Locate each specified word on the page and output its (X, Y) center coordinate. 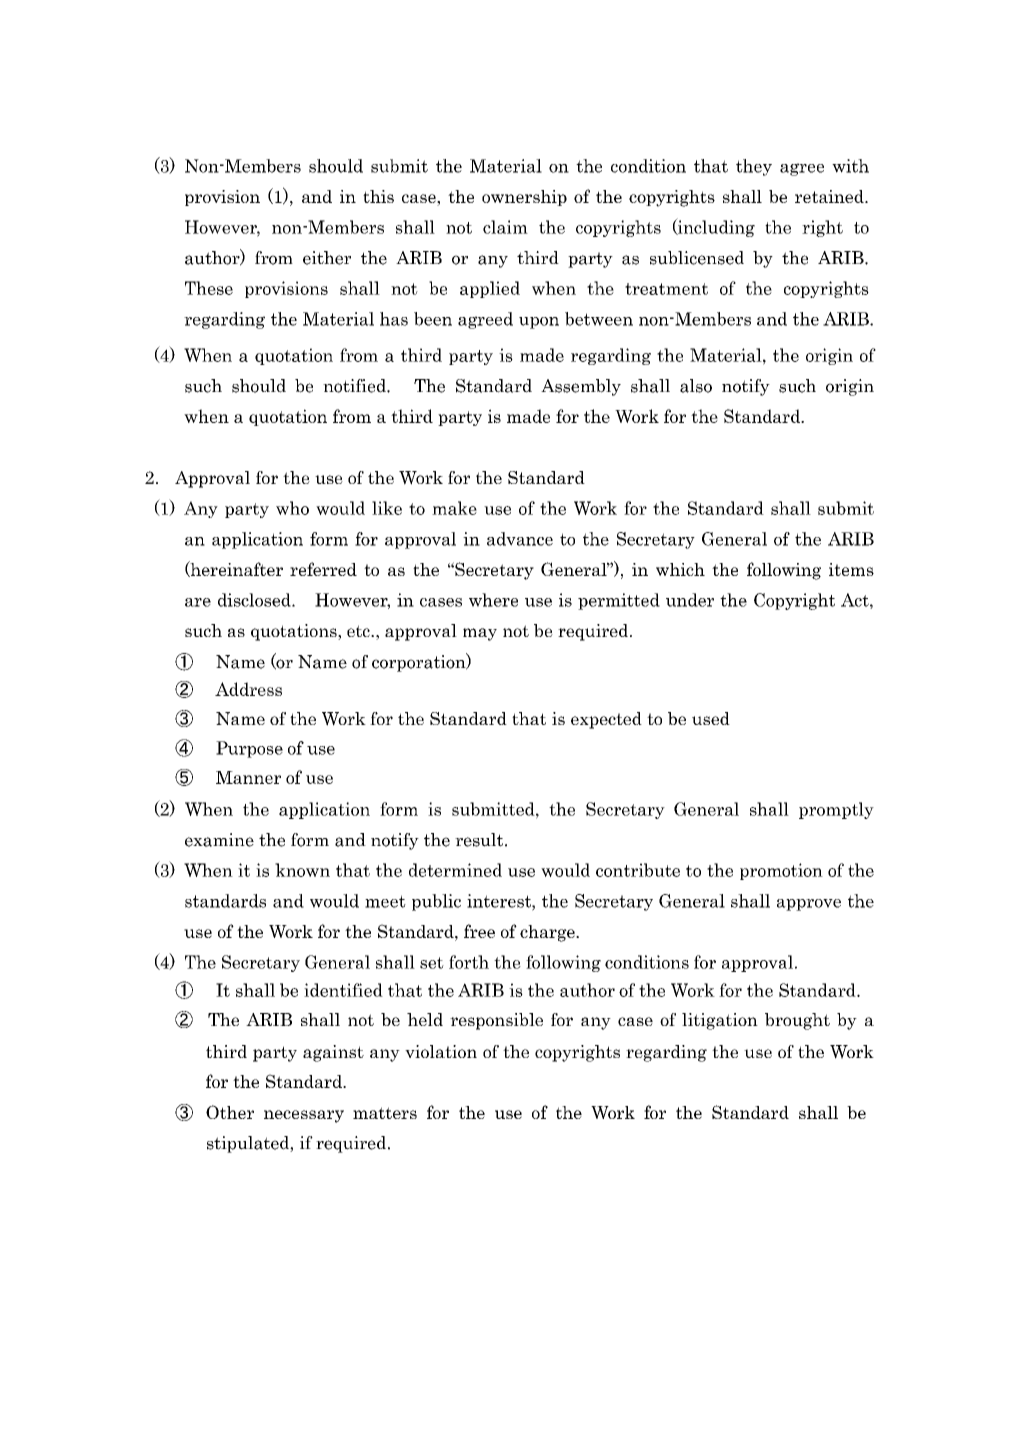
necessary (304, 1116)
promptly (836, 810)
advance (520, 539)
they (754, 167)
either (327, 258)
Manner (248, 777)
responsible (496, 1021)
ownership (524, 198)
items (851, 569)
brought (797, 1021)
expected (606, 720)
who (292, 508)
